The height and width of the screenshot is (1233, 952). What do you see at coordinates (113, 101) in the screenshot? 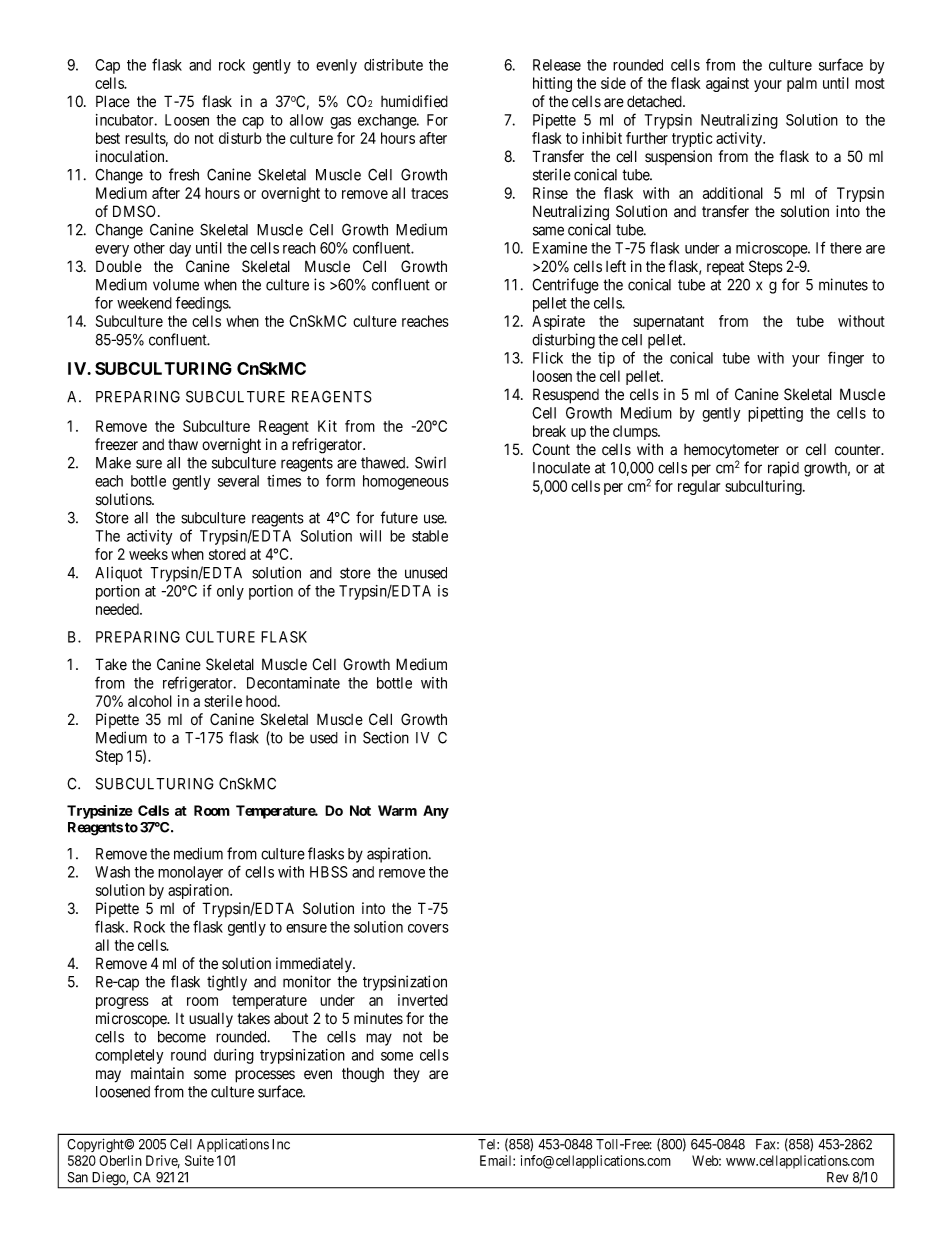
I see `Place` at bounding box center [113, 101].
